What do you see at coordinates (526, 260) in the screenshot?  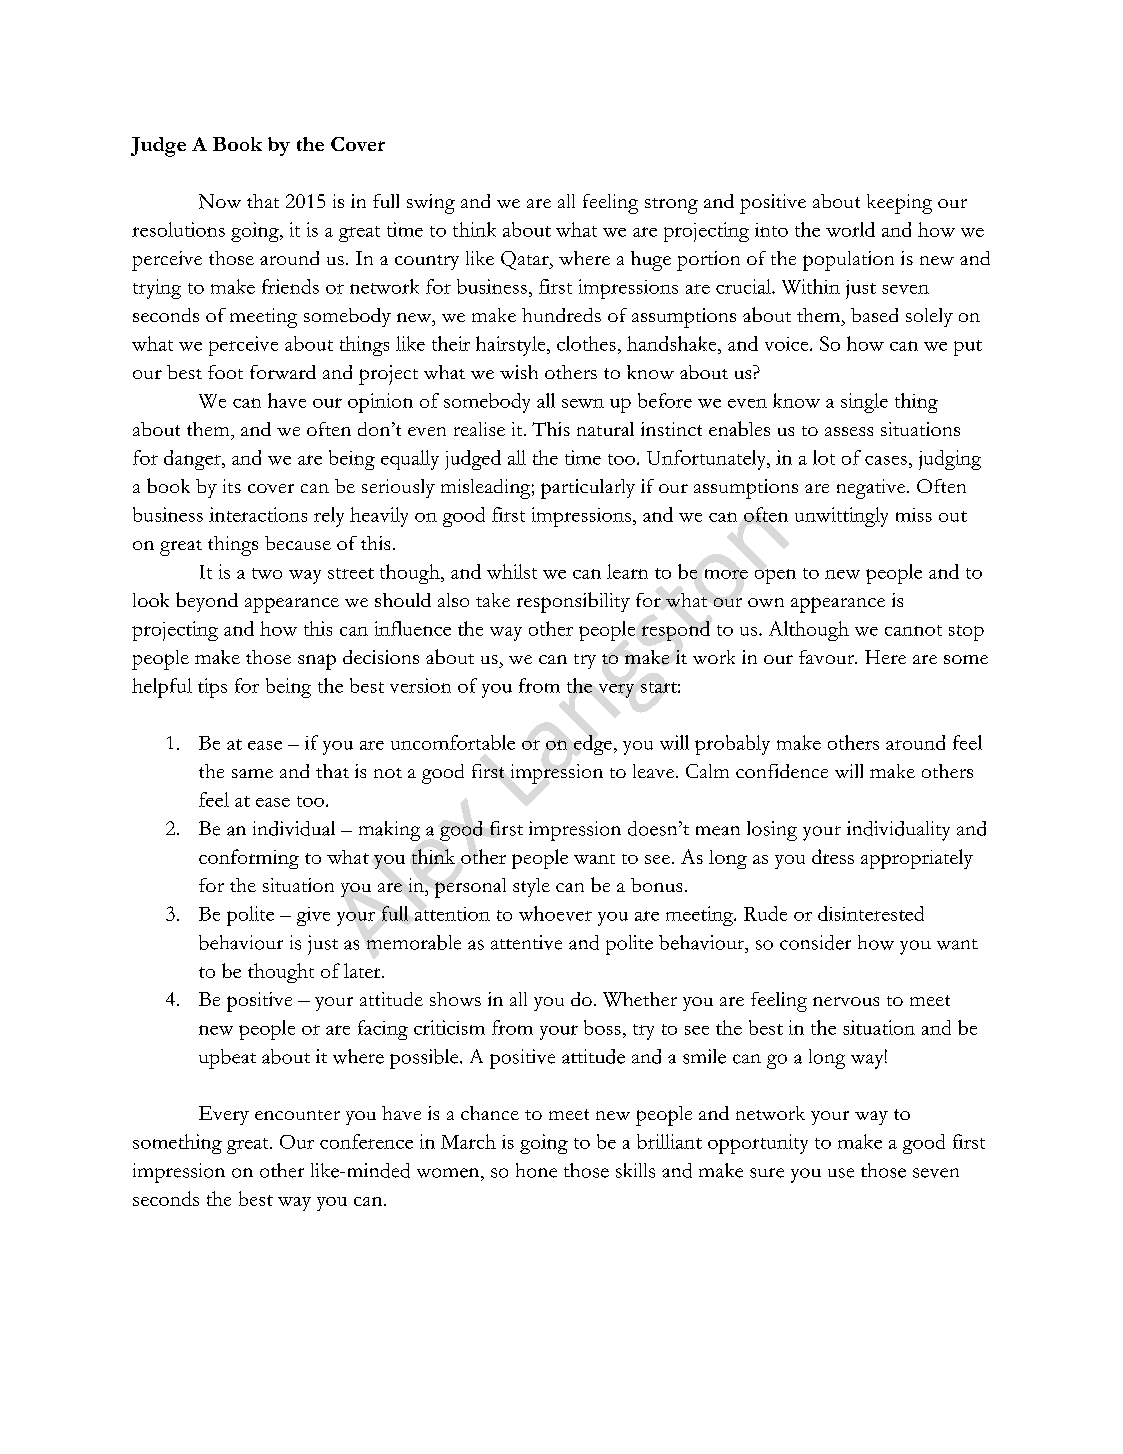 I see `Qatar` at bounding box center [526, 260].
